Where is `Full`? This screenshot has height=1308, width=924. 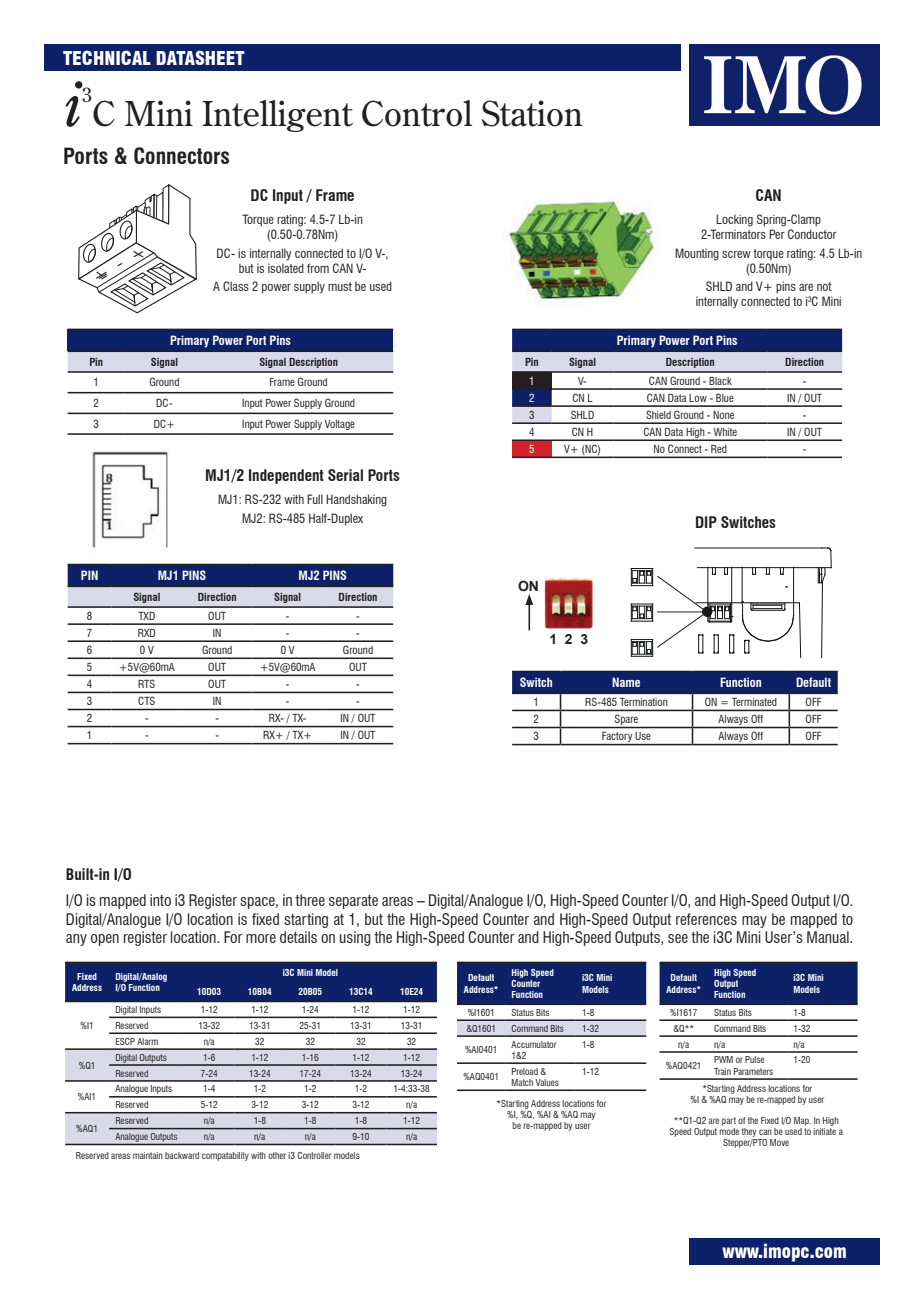
Full is located at coordinates (315, 499).
